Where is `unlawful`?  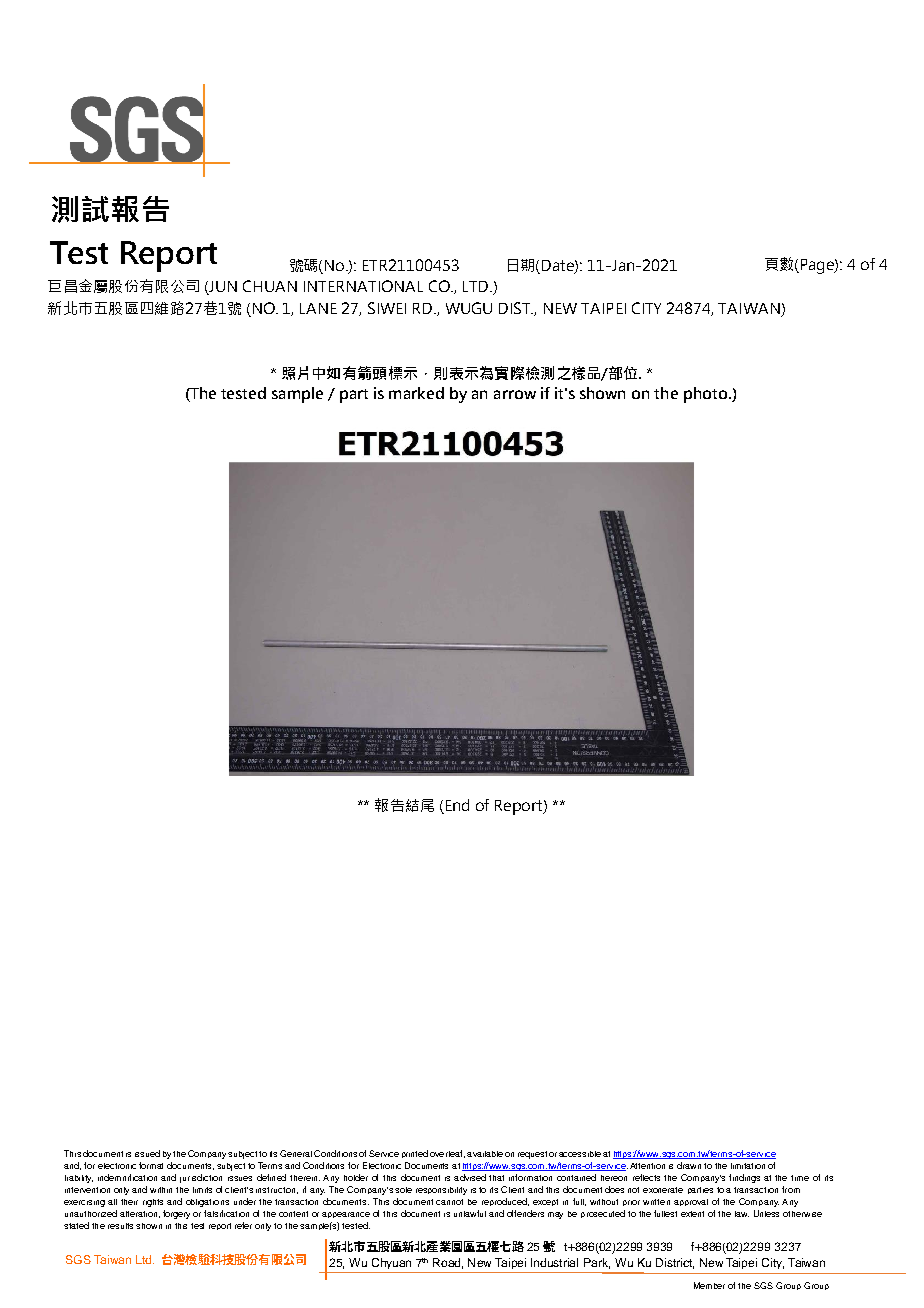 unlawful is located at coordinates (470, 1213).
